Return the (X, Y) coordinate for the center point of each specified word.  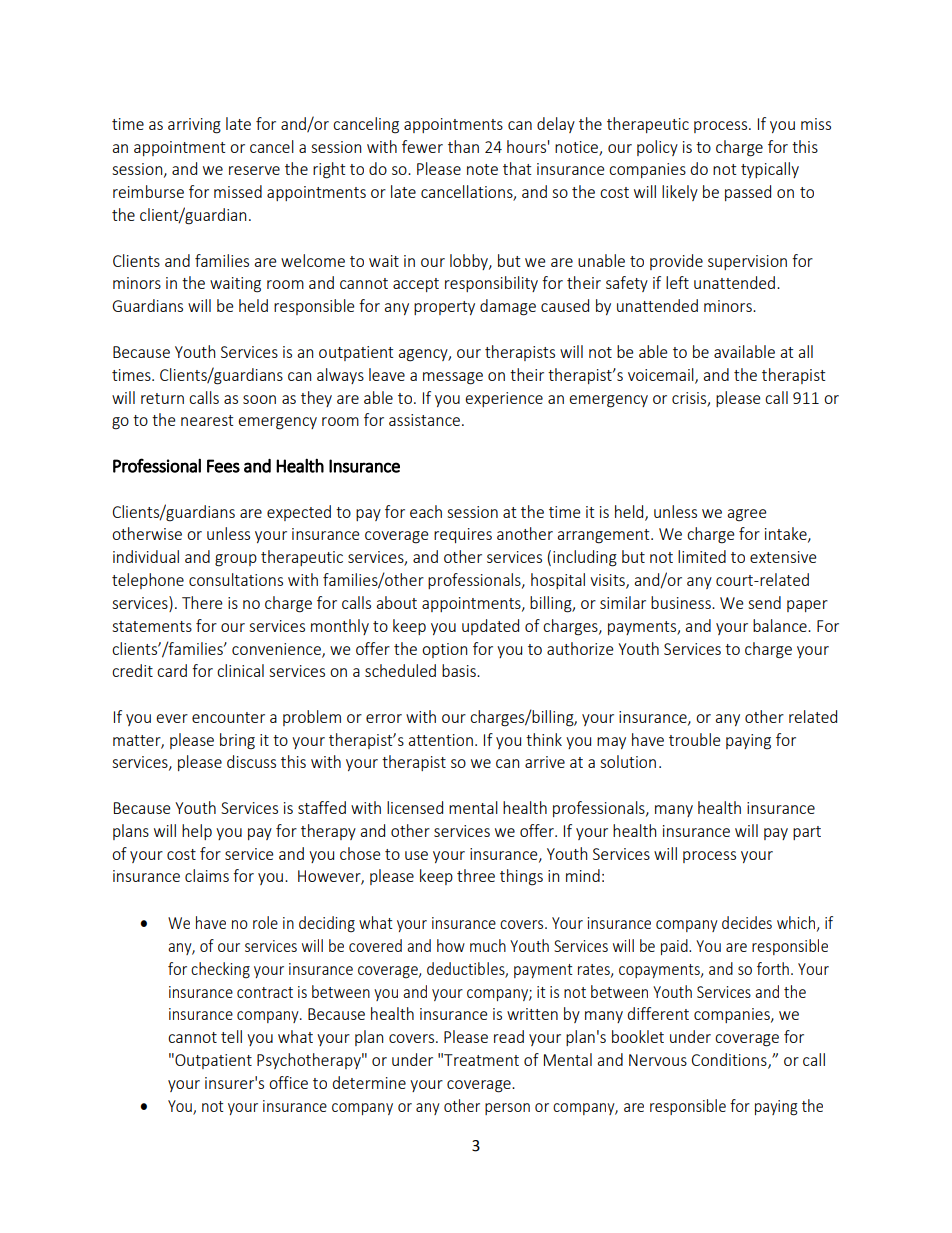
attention (440, 740)
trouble (694, 739)
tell (231, 1036)
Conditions (730, 1061)
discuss (251, 761)
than (463, 146)
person (507, 1109)
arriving (194, 126)
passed (748, 193)
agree (746, 515)
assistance (424, 420)
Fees (223, 466)
